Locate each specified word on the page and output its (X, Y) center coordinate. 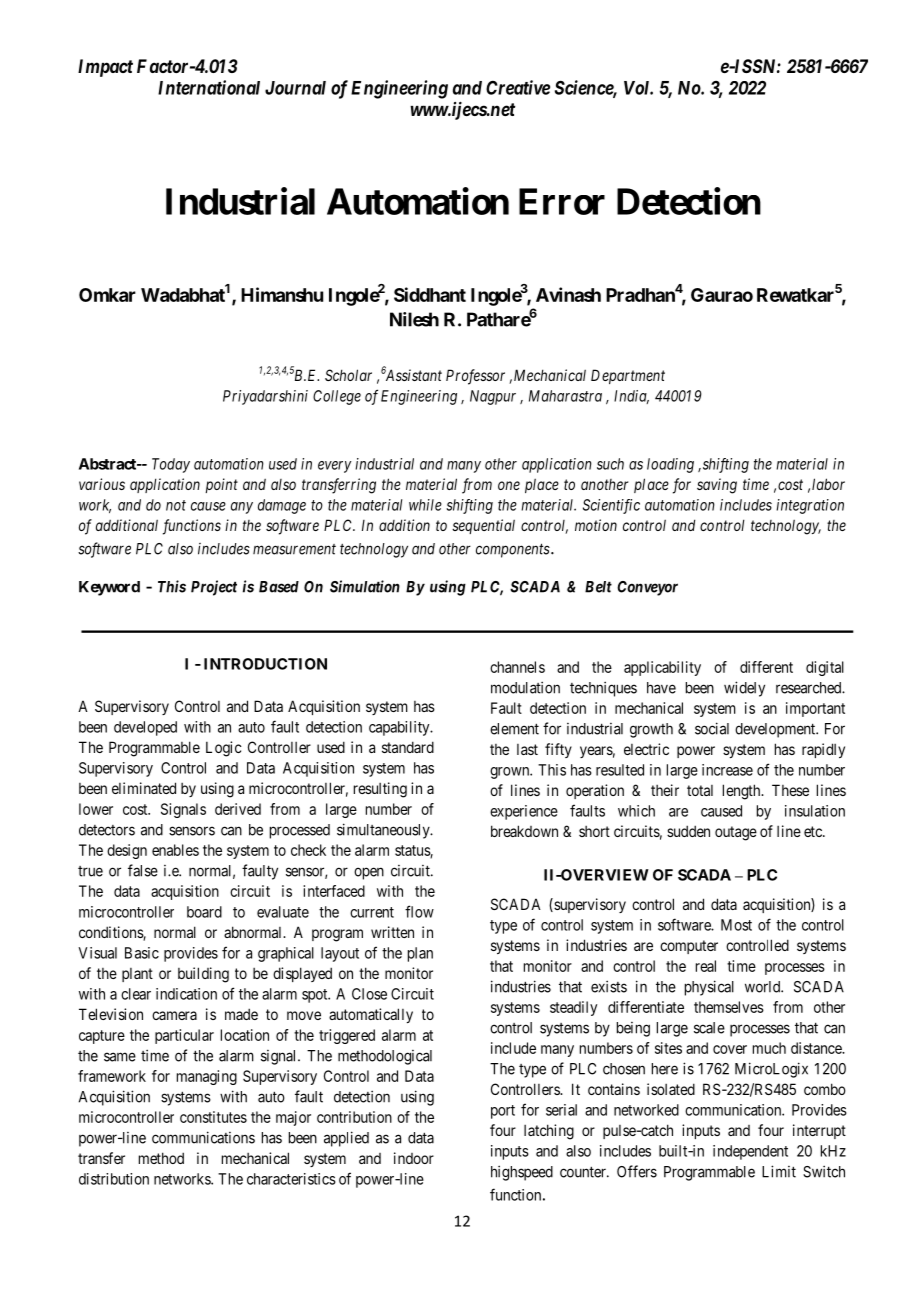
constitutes (213, 1117)
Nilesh (414, 319)
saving (717, 486)
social (712, 728)
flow (419, 911)
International (209, 87)
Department (628, 376)
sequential (483, 526)
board (204, 912)
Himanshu (282, 294)
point (221, 485)
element (514, 729)
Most (736, 925)
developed (145, 728)
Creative (518, 87)
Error (562, 201)
